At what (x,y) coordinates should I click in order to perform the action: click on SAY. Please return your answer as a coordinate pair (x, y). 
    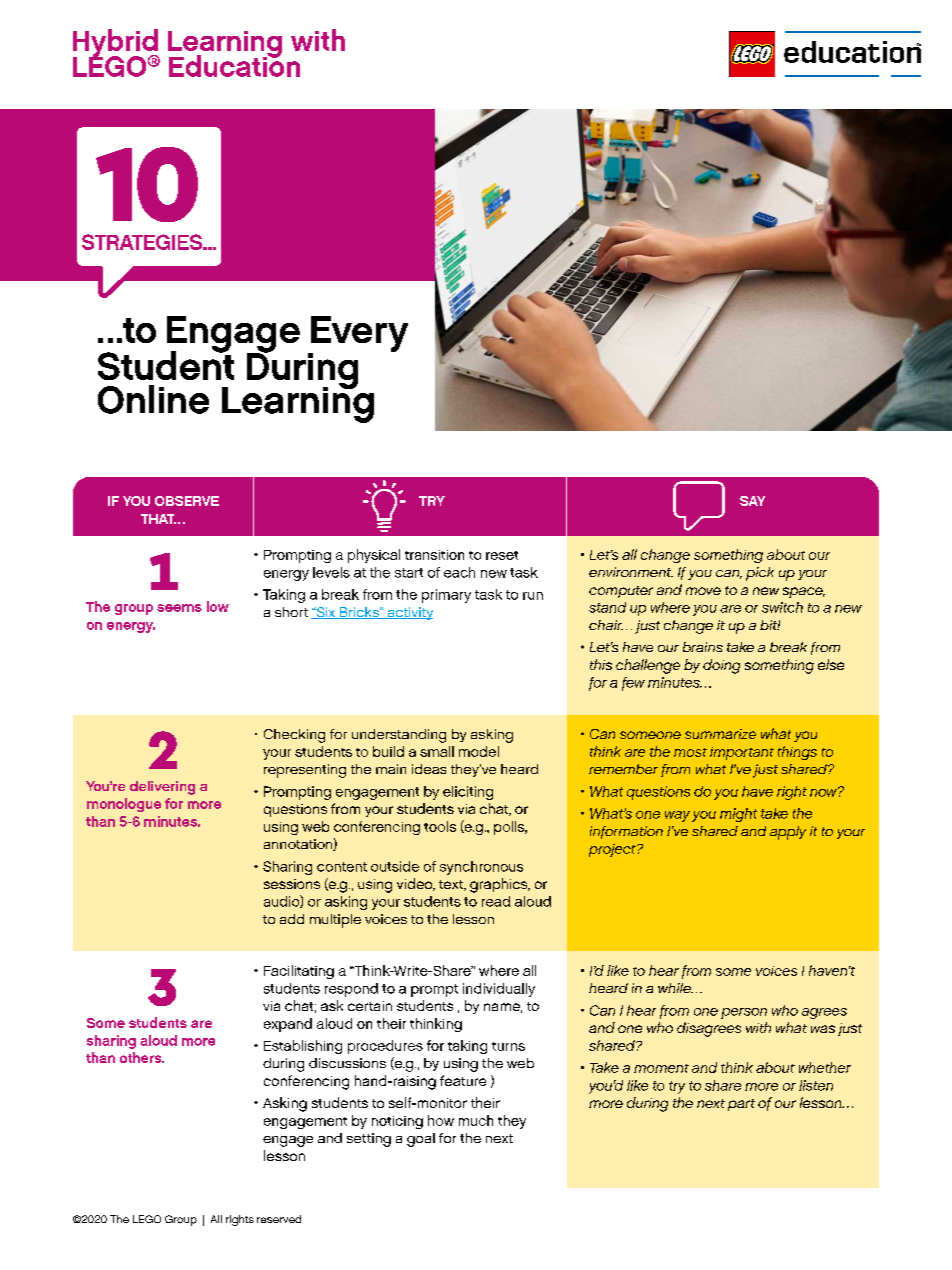
    Looking at the image, I should click on (752, 501).
